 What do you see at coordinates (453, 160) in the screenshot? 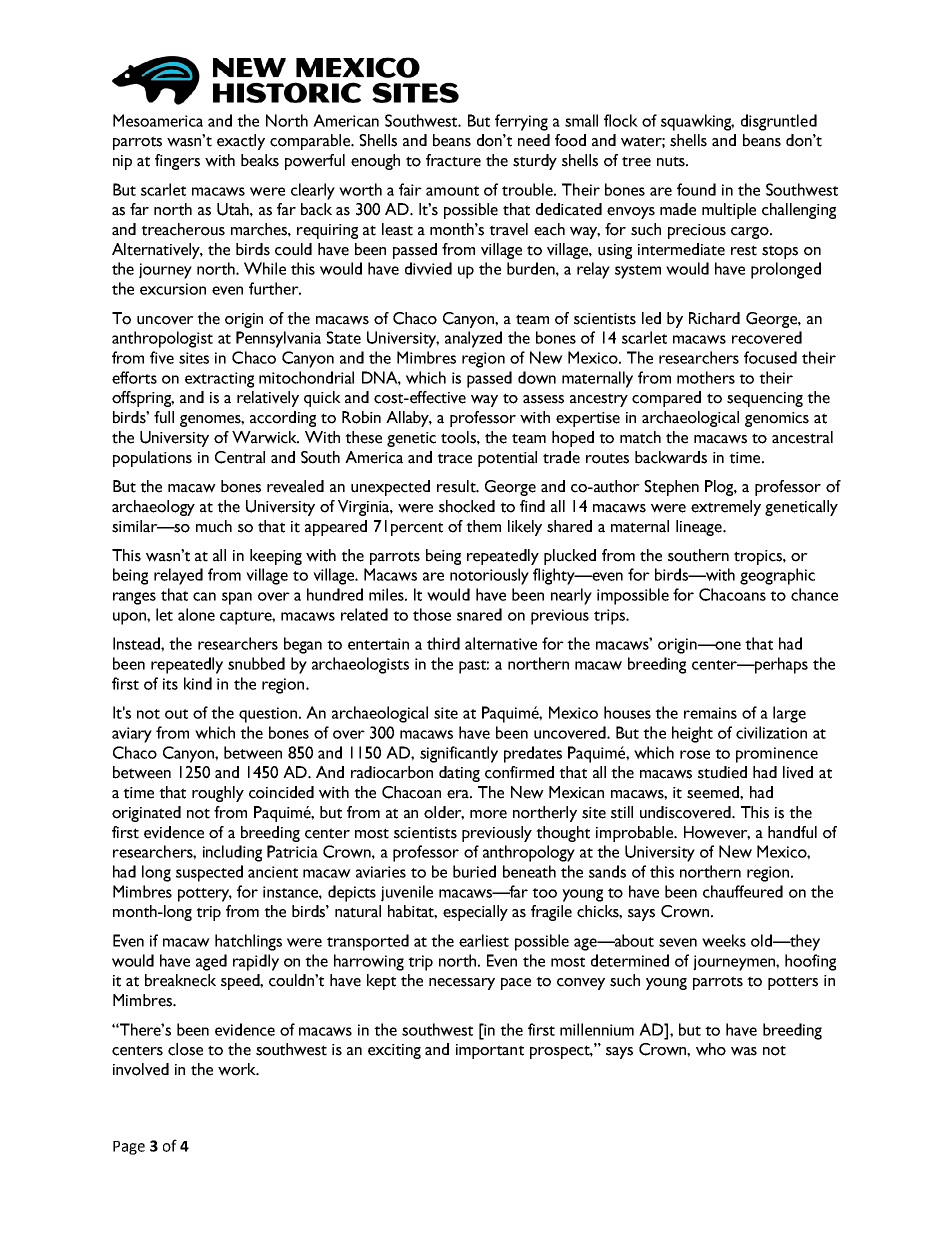
I see `fracture` at bounding box center [453, 160].
